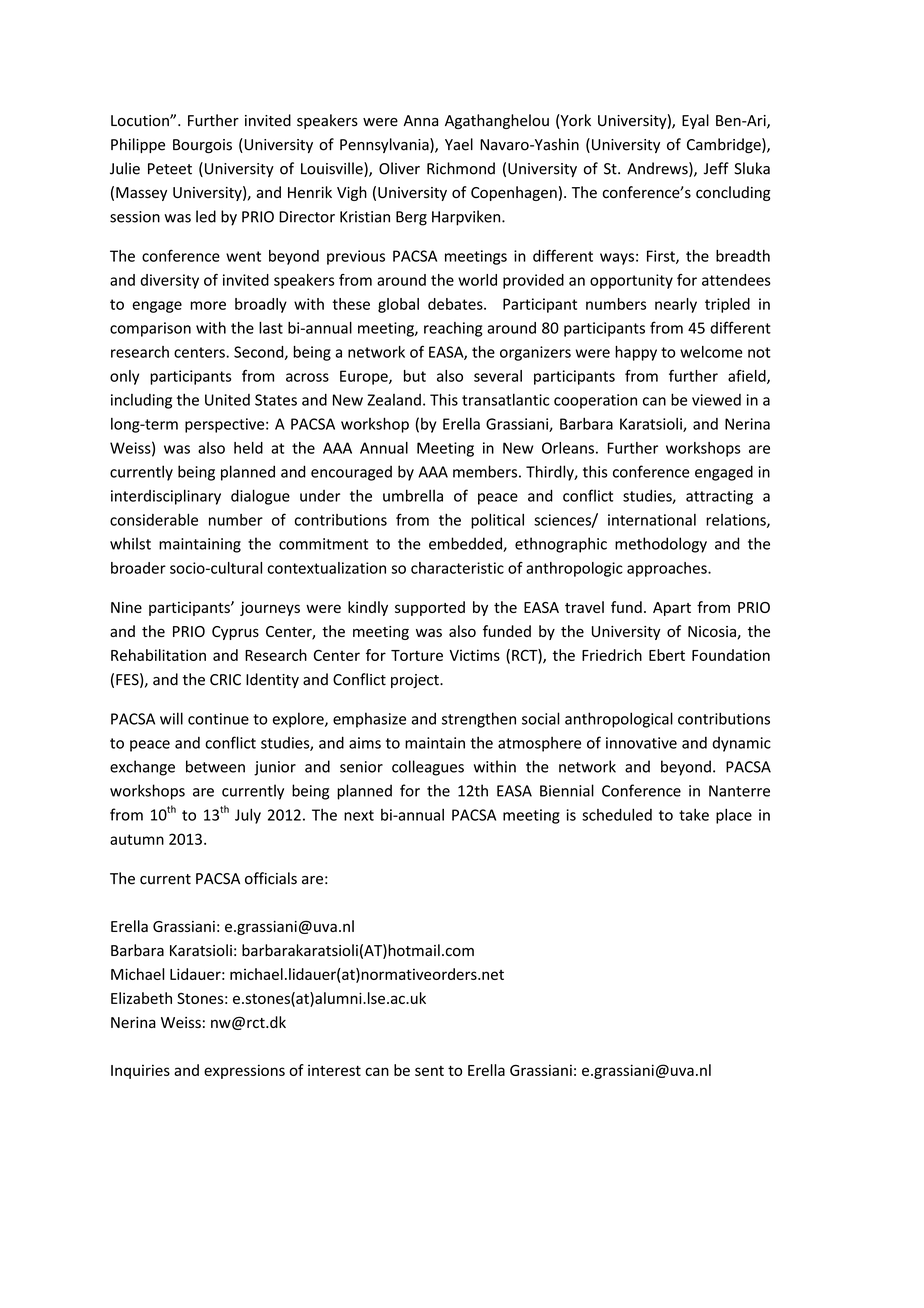  What do you see at coordinates (430, 608) in the document?
I see `supported` at bounding box center [430, 608].
